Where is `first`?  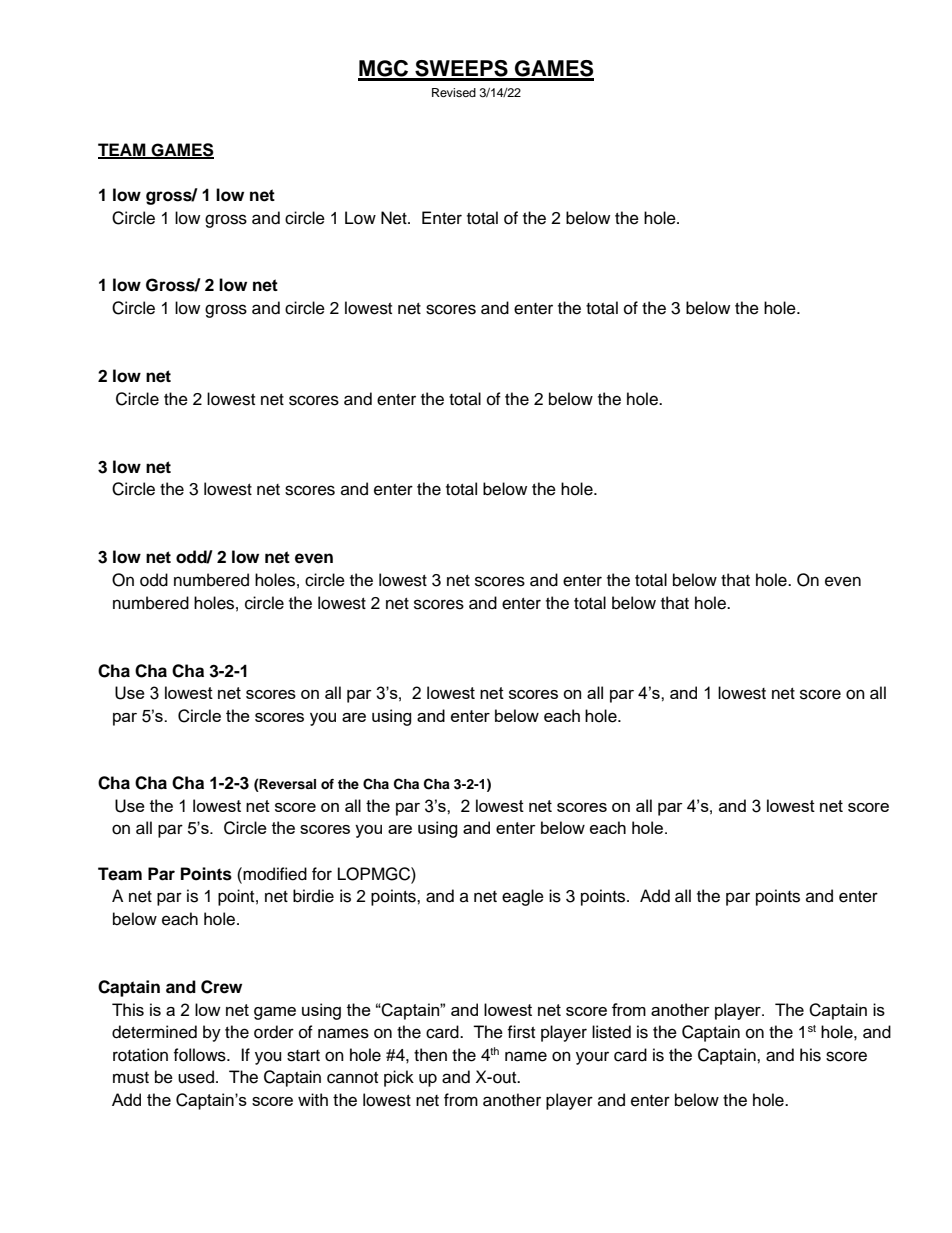 first is located at coordinates (521, 1032).
